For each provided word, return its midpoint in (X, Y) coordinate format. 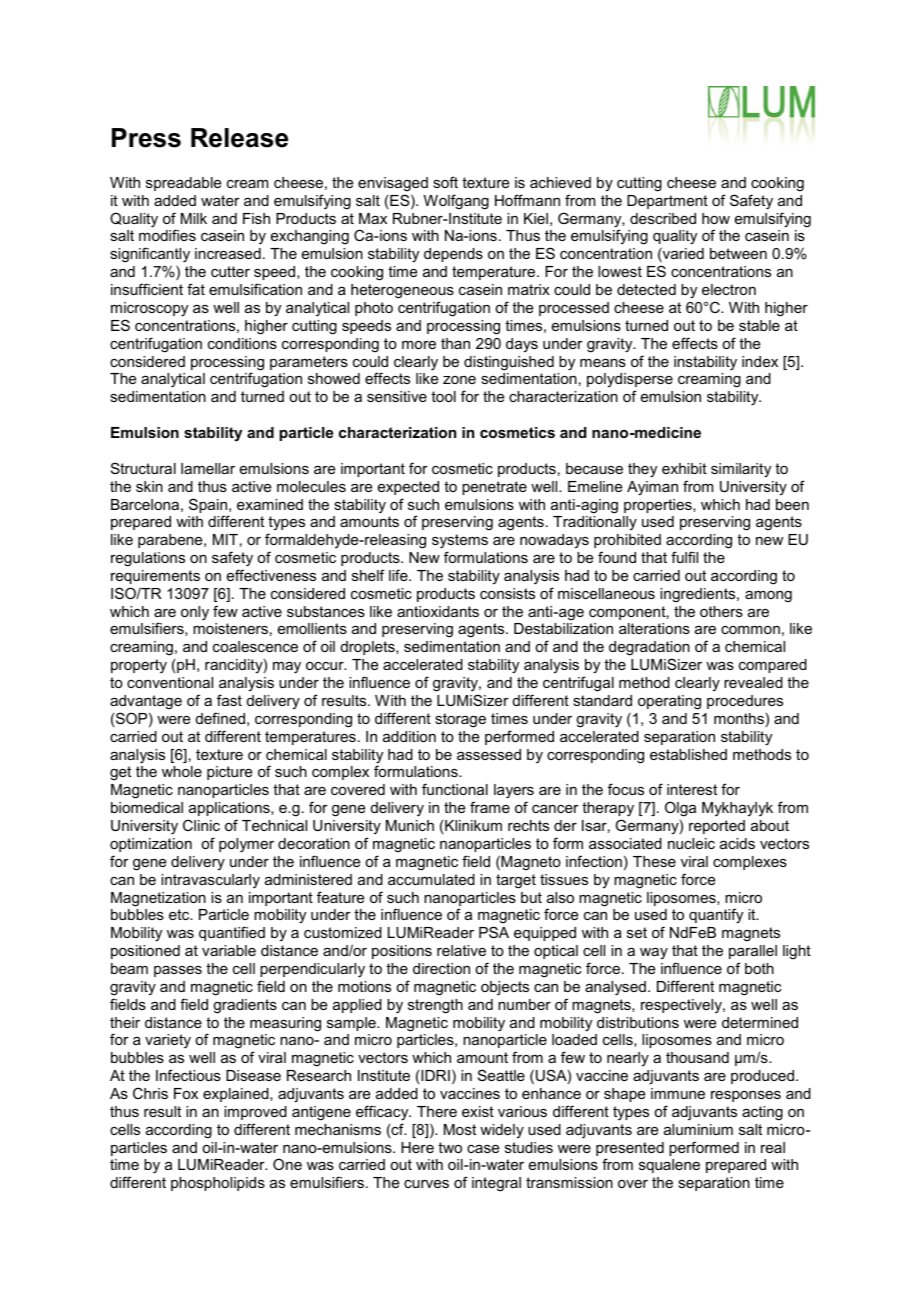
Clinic (201, 825)
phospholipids (218, 1184)
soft (445, 182)
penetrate (494, 488)
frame (490, 807)
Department (667, 202)
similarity (741, 470)
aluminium (698, 1129)
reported (717, 827)
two (450, 1147)
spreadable (183, 184)
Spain (209, 507)
